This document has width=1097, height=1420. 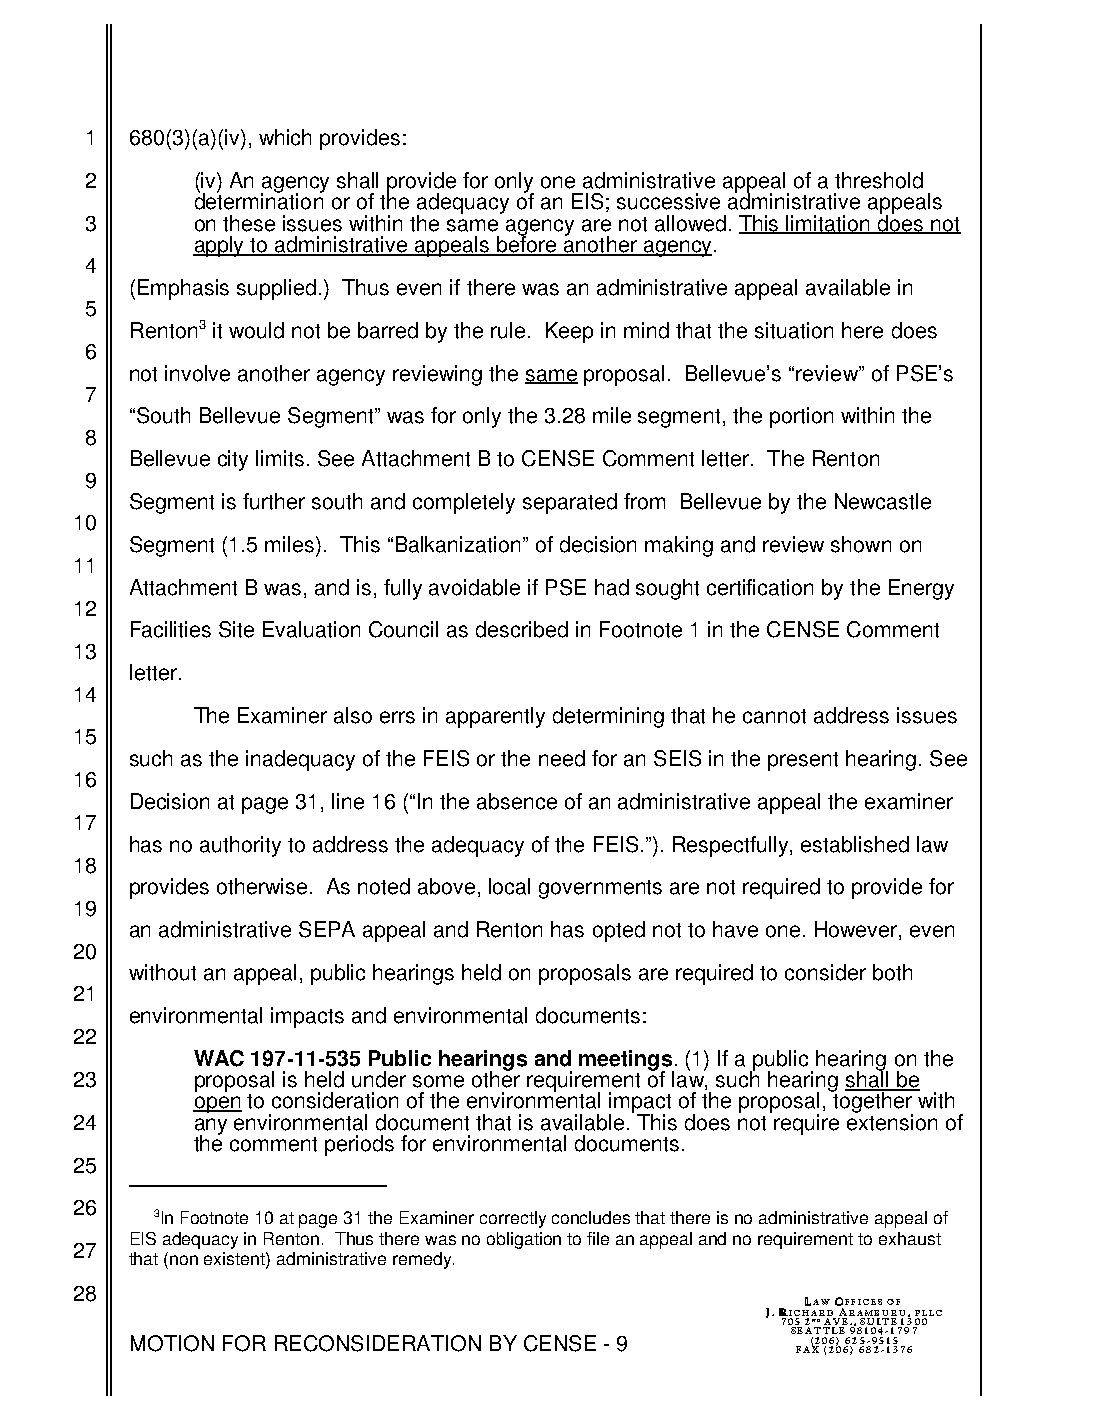 I want to click on certification, so click(x=760, y=587).
